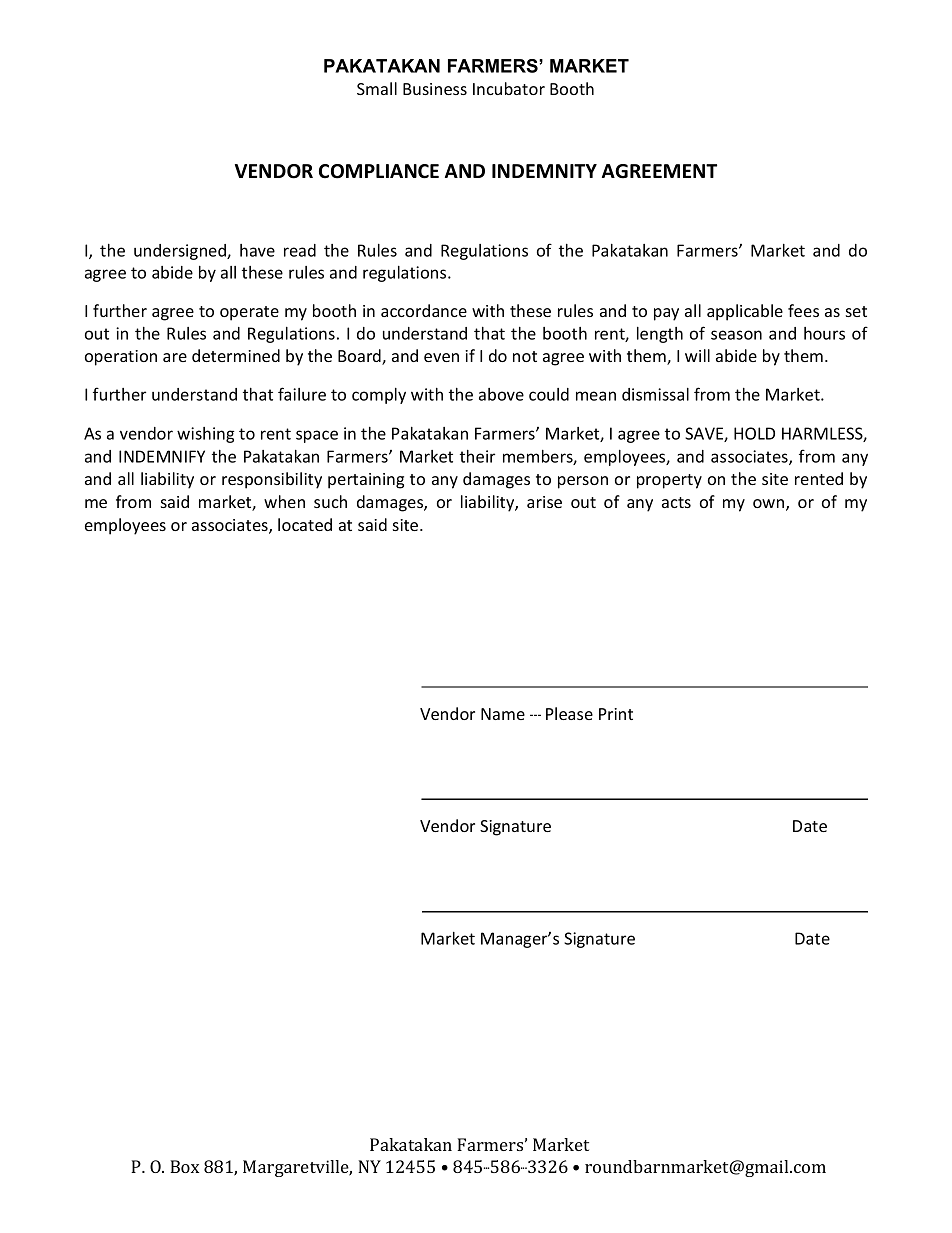 The image size is (952, 1233). Describe the element at coordinates (736, 335) in the screenshot. I see `season` at that location.
